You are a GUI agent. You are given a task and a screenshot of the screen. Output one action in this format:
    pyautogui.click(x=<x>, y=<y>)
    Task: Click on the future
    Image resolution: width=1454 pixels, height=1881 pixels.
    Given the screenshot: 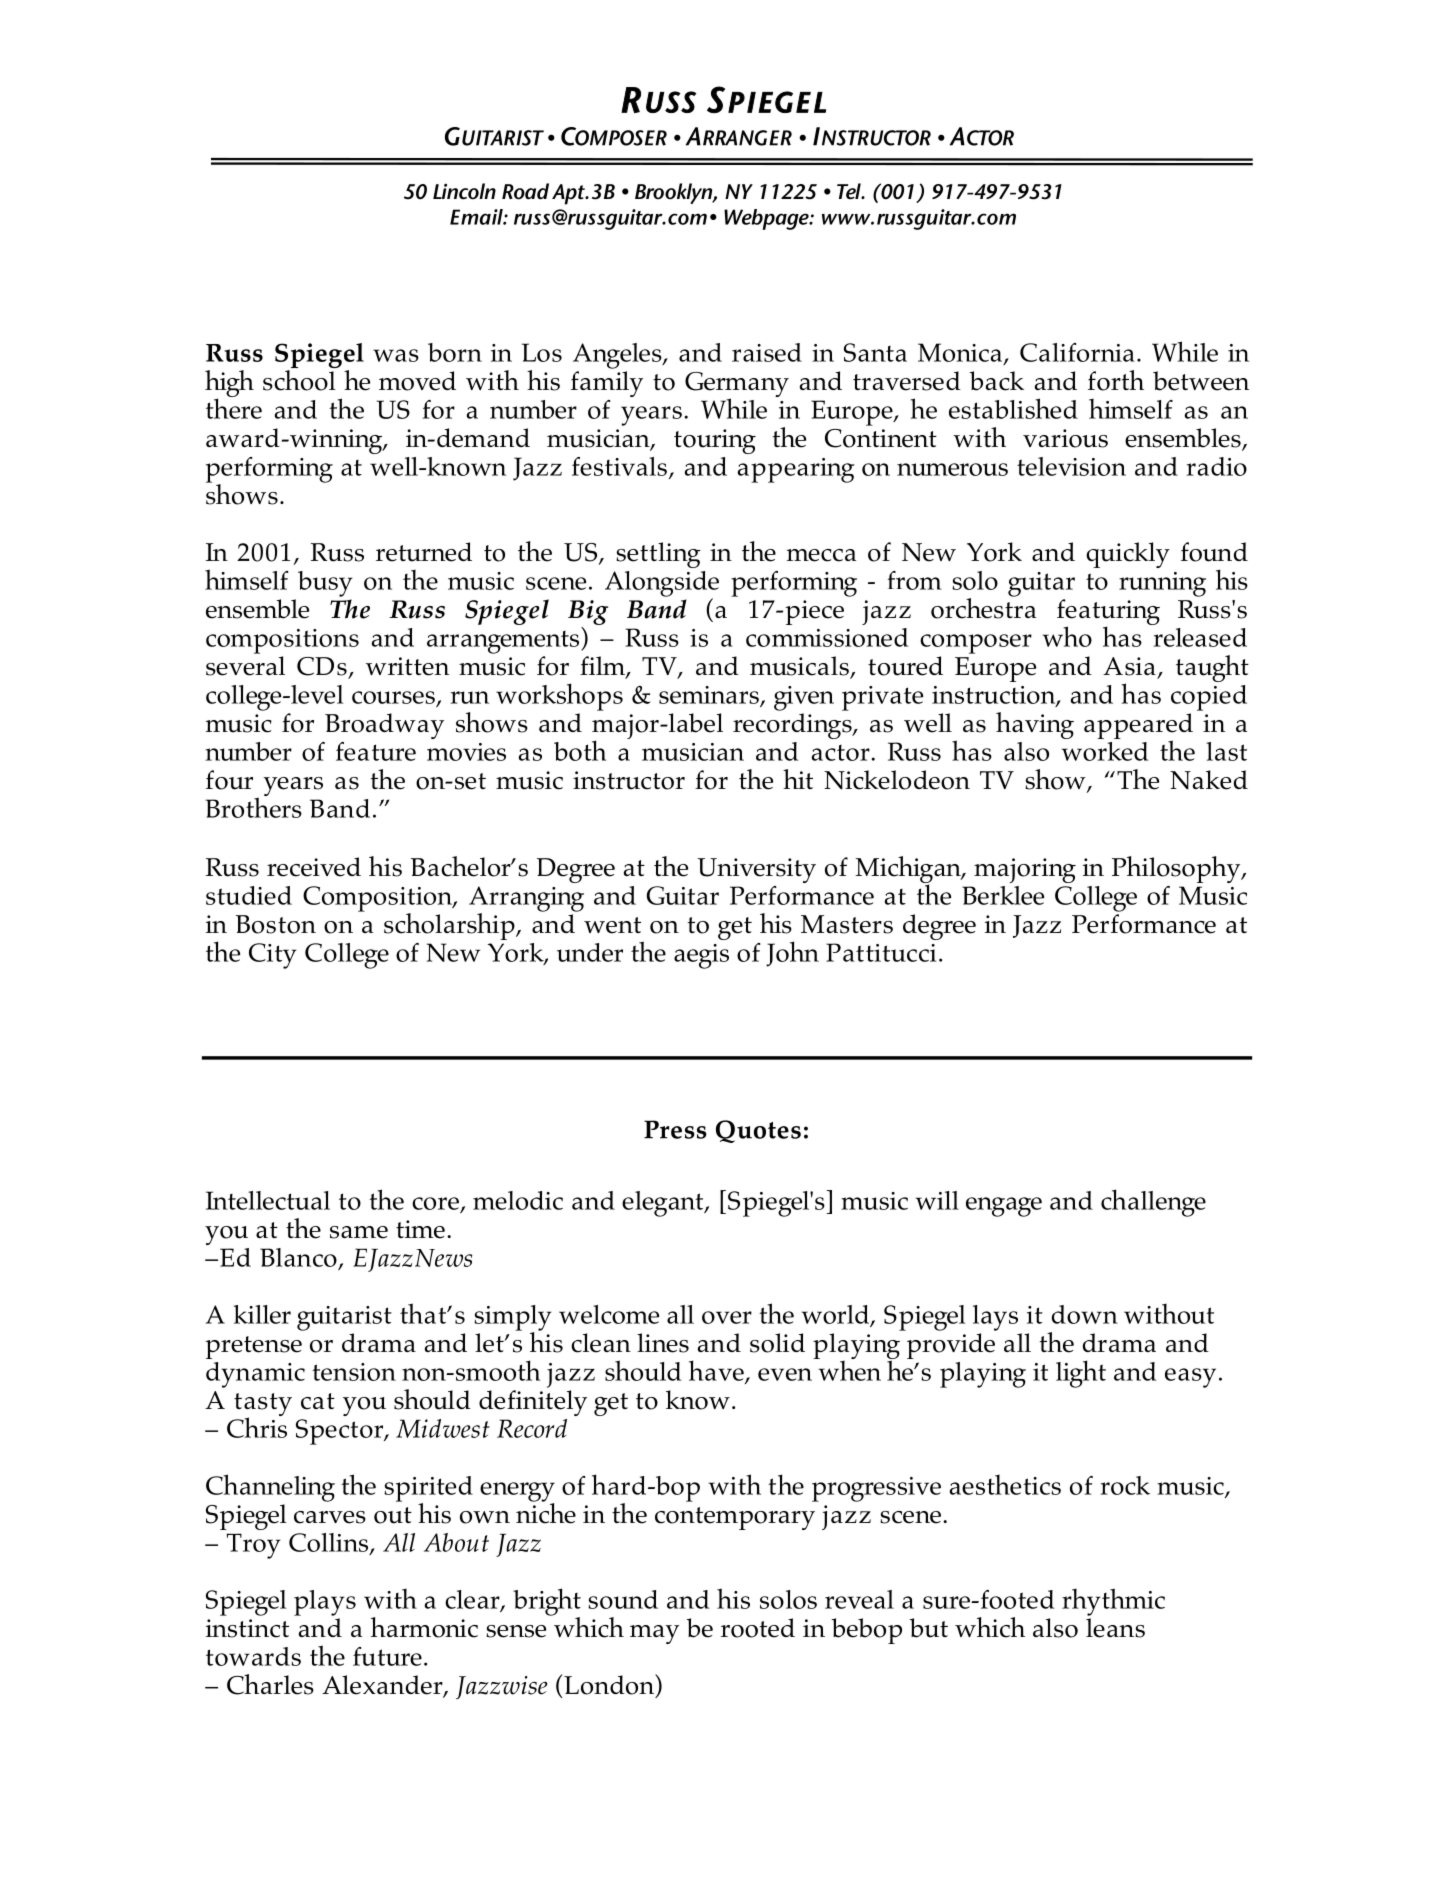 What is the action you would take?
    pyautogui.click(x=387, y=1656)
